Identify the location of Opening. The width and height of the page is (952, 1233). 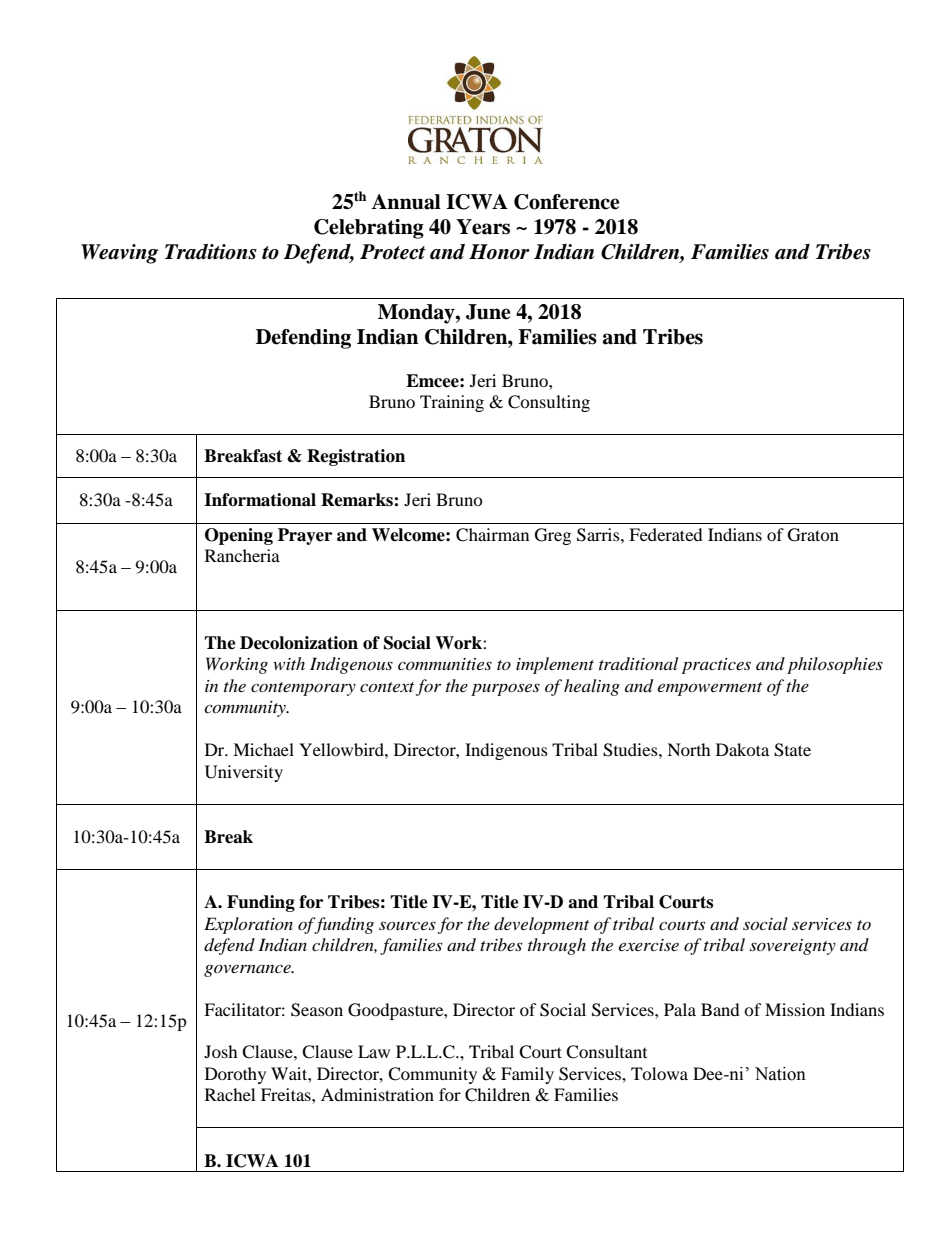
(239, 536).
